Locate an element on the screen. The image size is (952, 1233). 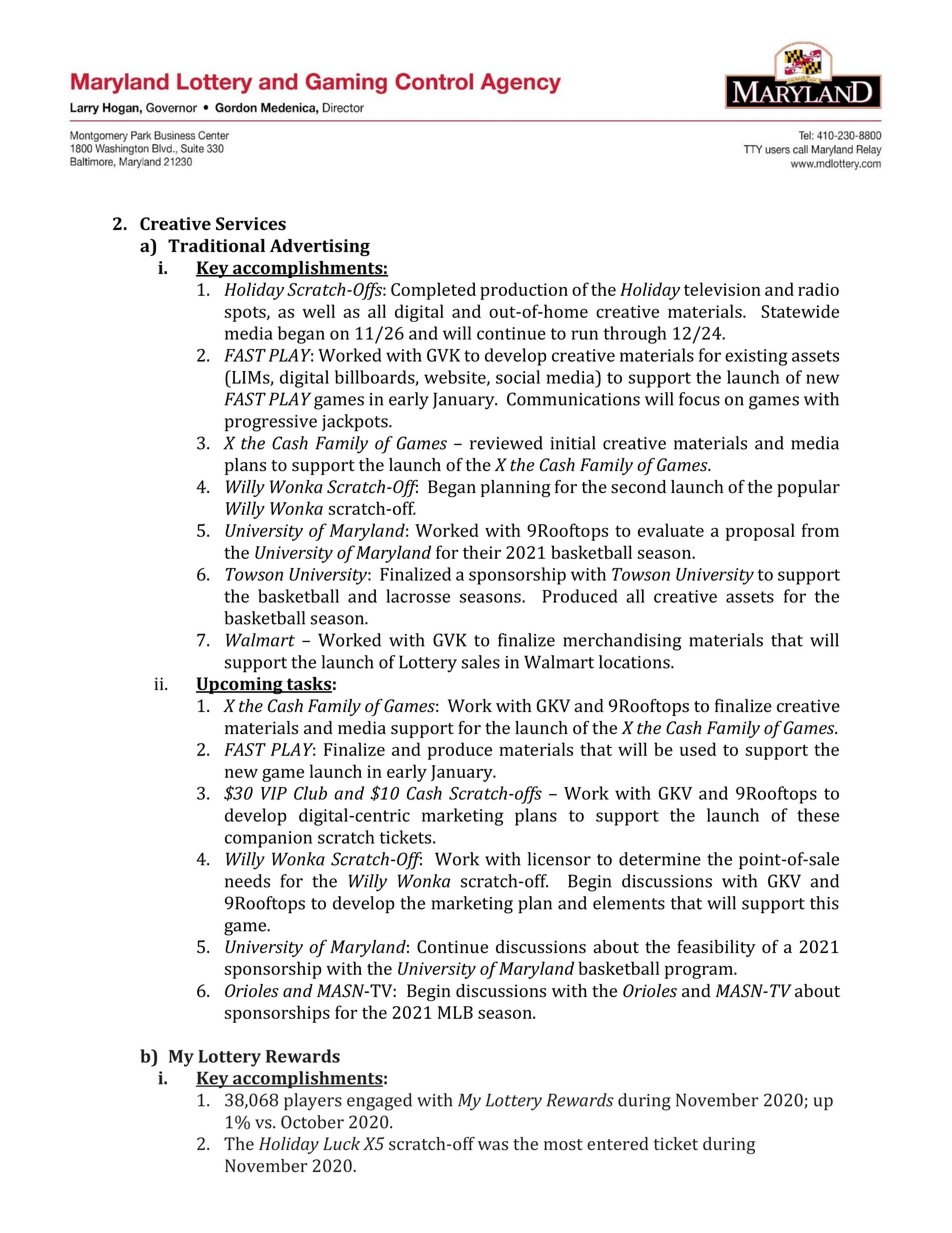
Advertising is located at coordinates (320, 247).
